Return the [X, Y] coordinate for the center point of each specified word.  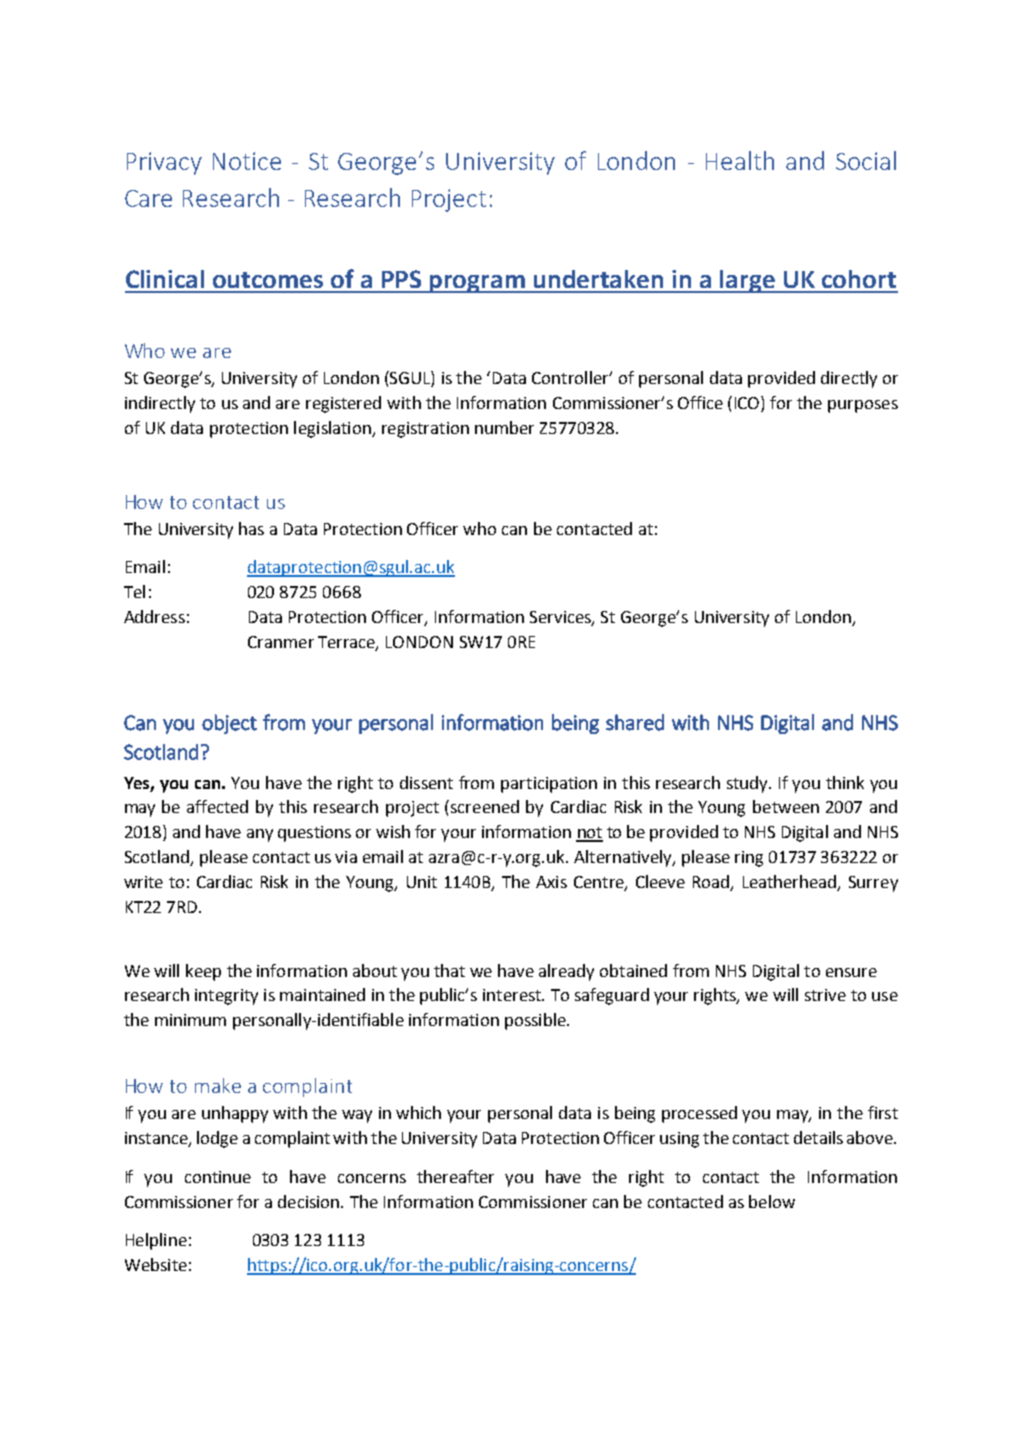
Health [740, 160]
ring [749, 859]
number [504, 427]
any [260, 835]
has [251, 528]
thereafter [455, 1176]
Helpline [156, 1241]
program [478, 284]
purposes [863, 406]
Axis [551, 882]
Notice [247, 161]
